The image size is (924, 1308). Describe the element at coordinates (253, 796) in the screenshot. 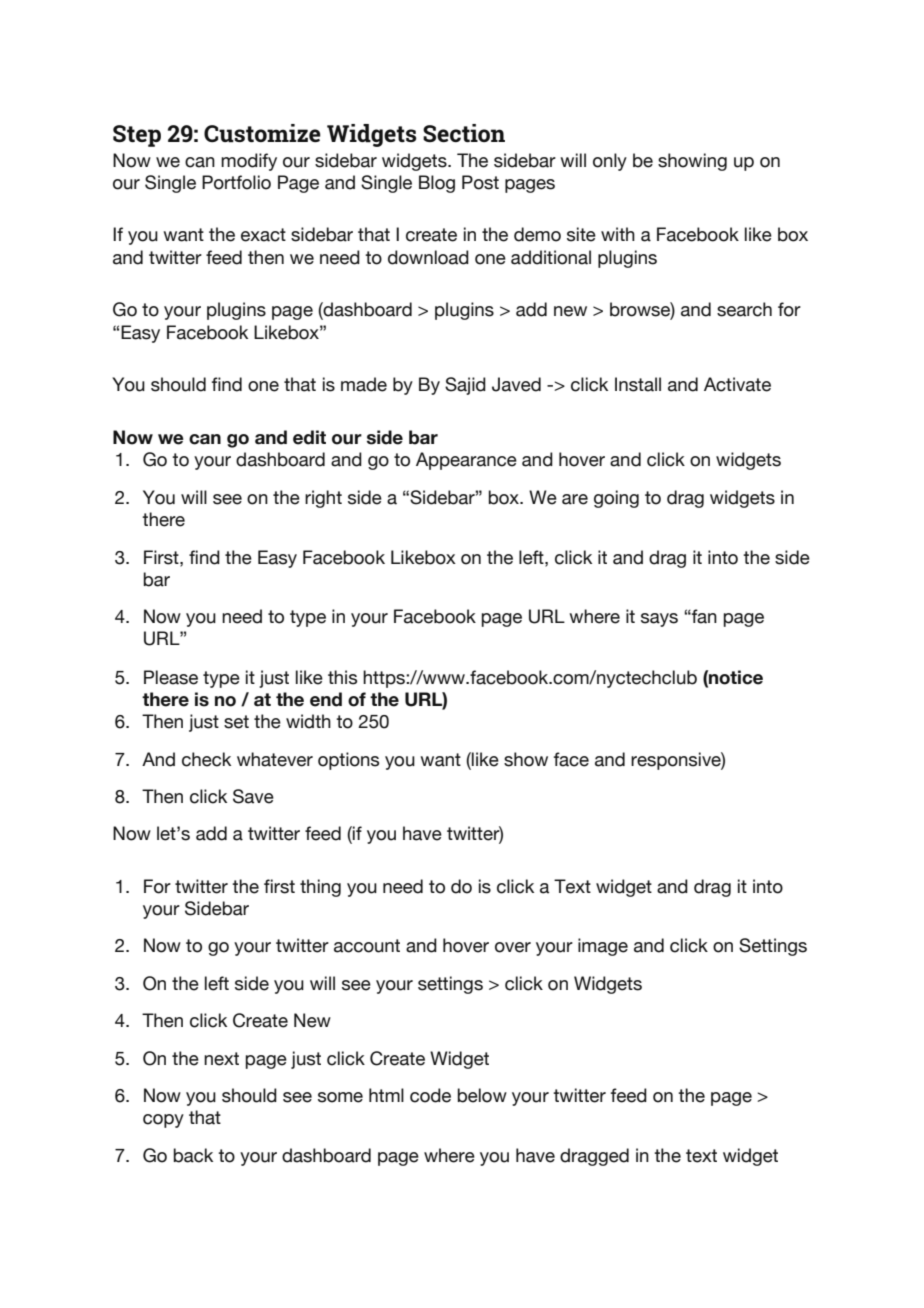

I see `Save` at that location.
